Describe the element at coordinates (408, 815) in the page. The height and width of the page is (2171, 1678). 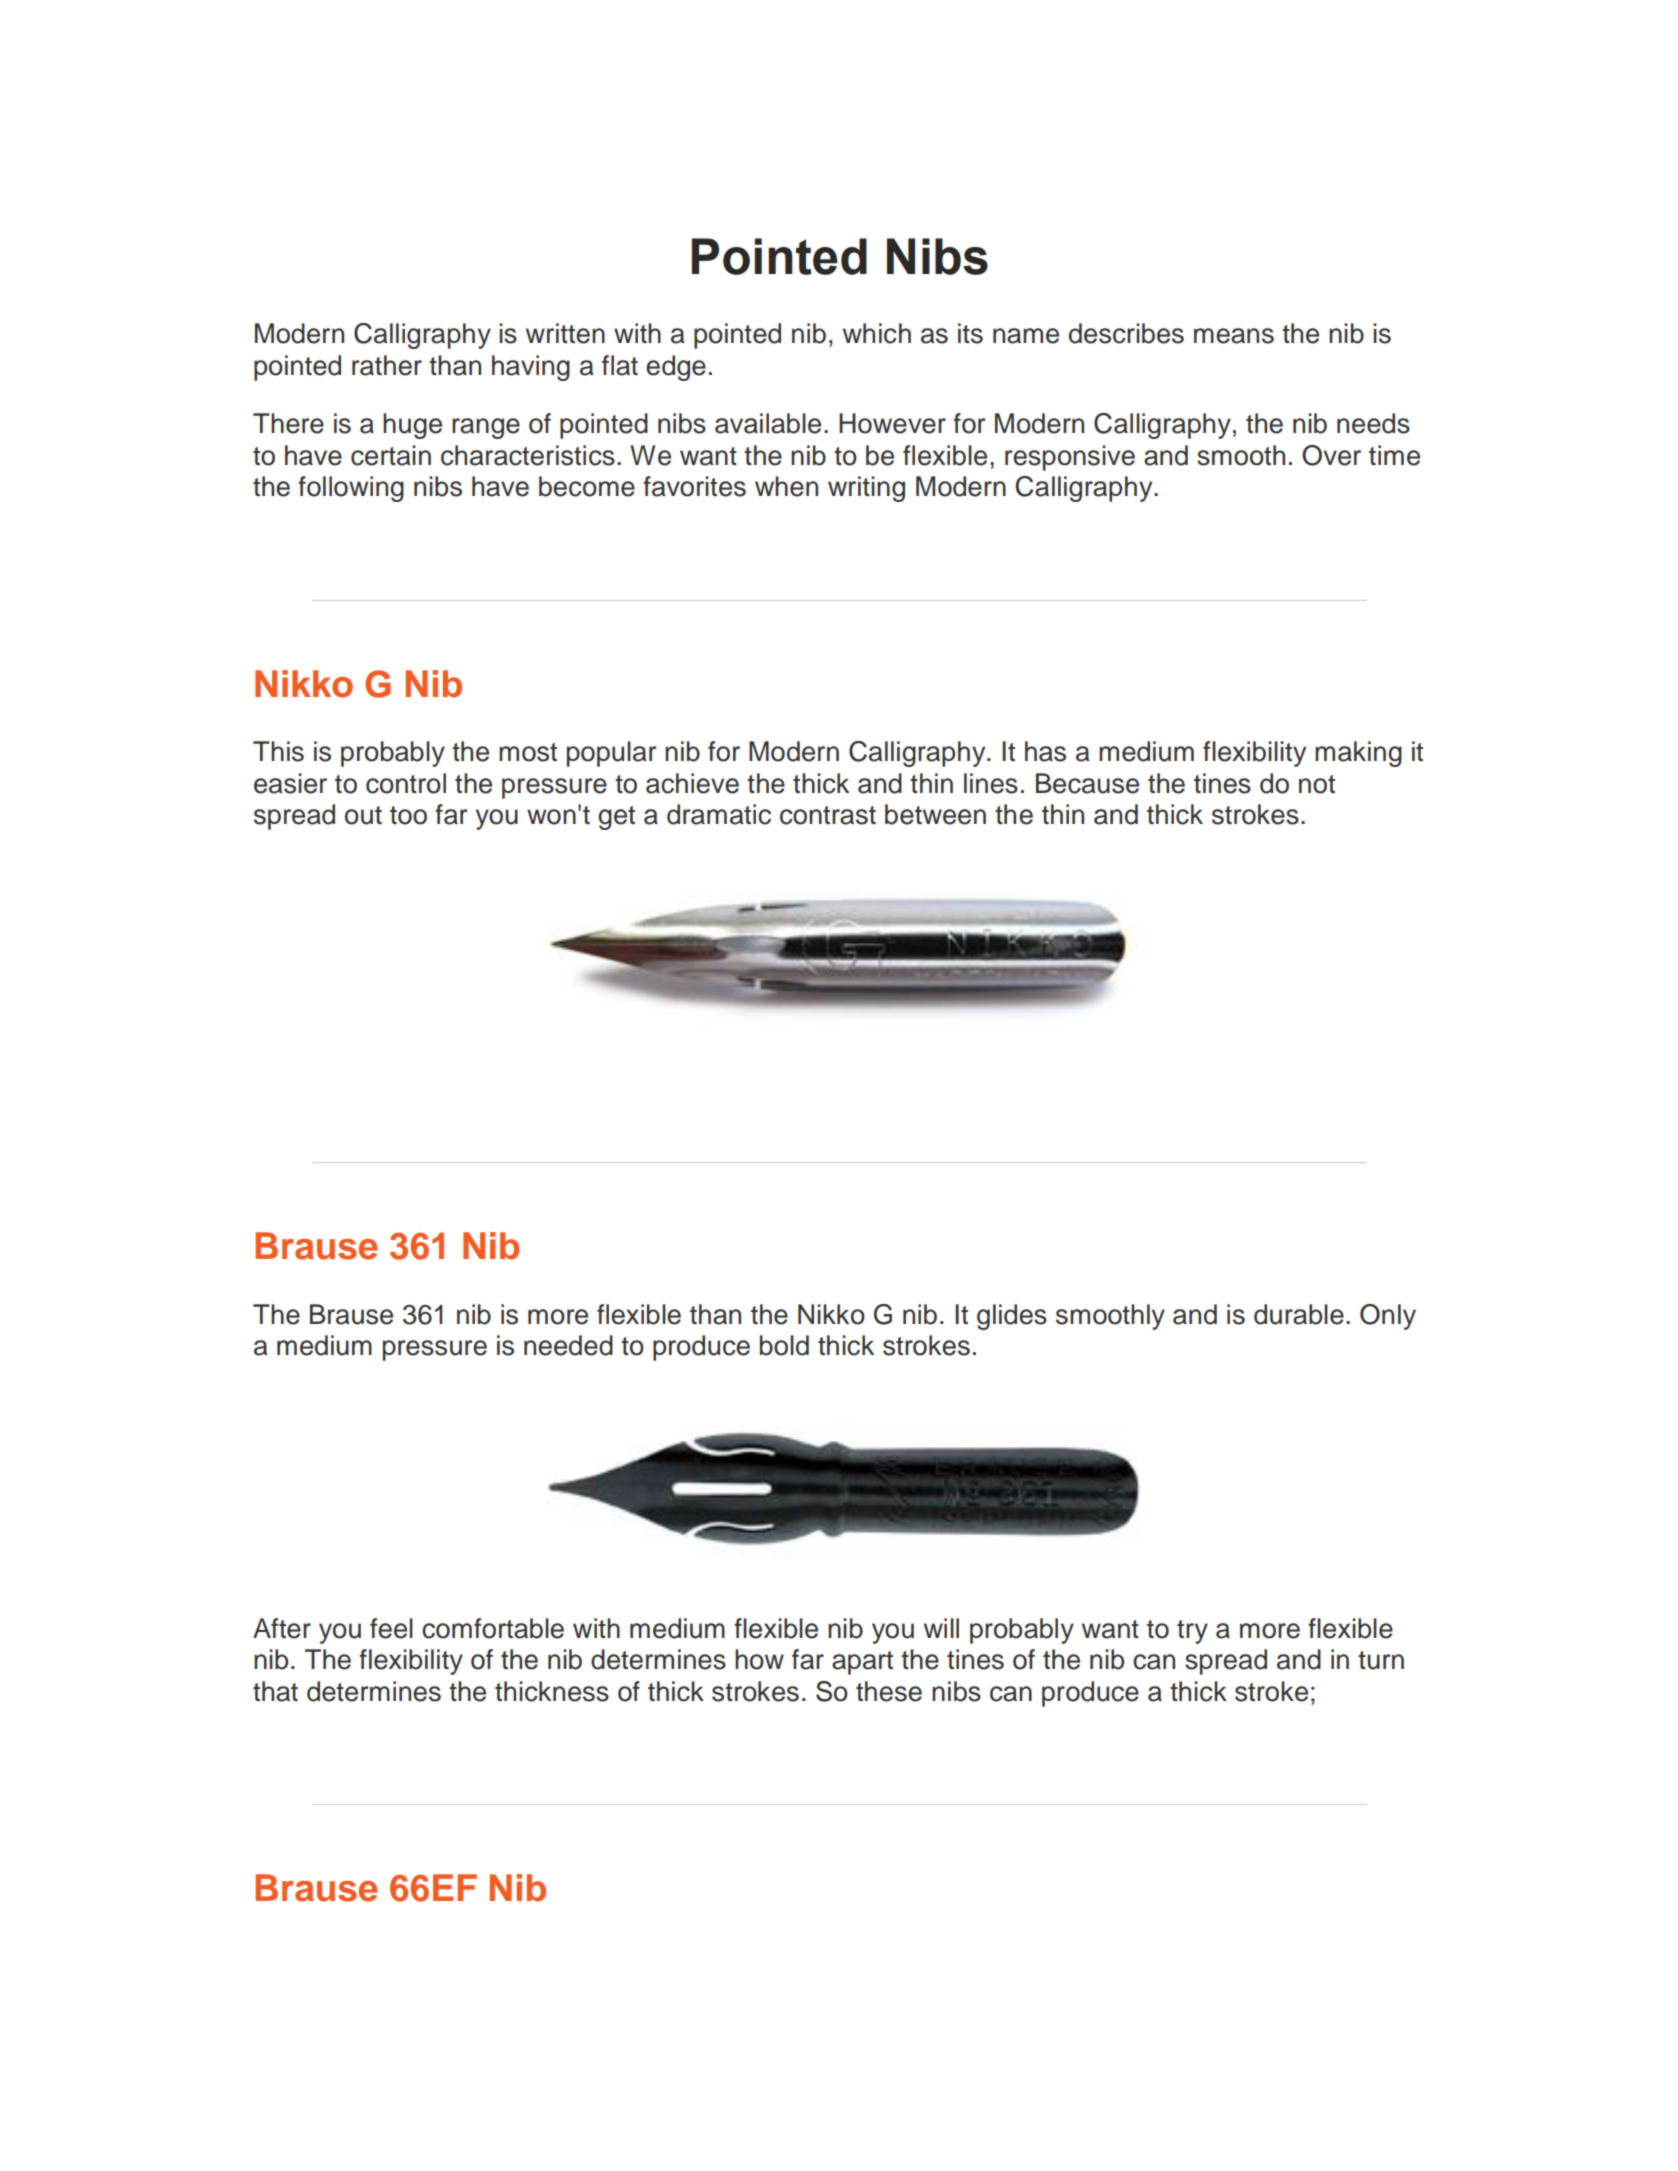
I see `too` at that location.
